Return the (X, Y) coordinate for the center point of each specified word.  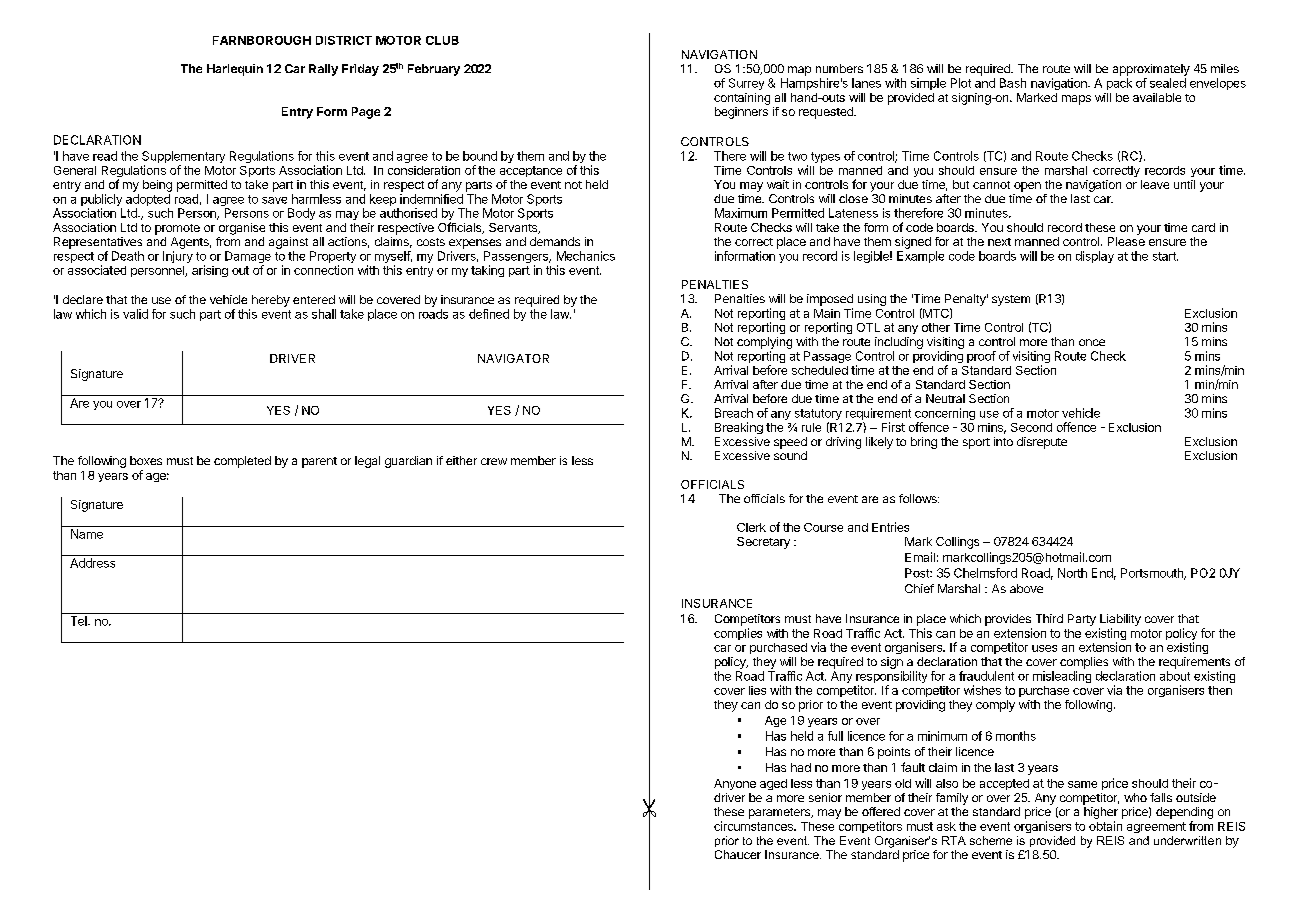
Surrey (746, 84)
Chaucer (738, 854)
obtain (1105, 826)
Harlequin (235, 70)
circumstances (754, 826)
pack (1119, 84)
